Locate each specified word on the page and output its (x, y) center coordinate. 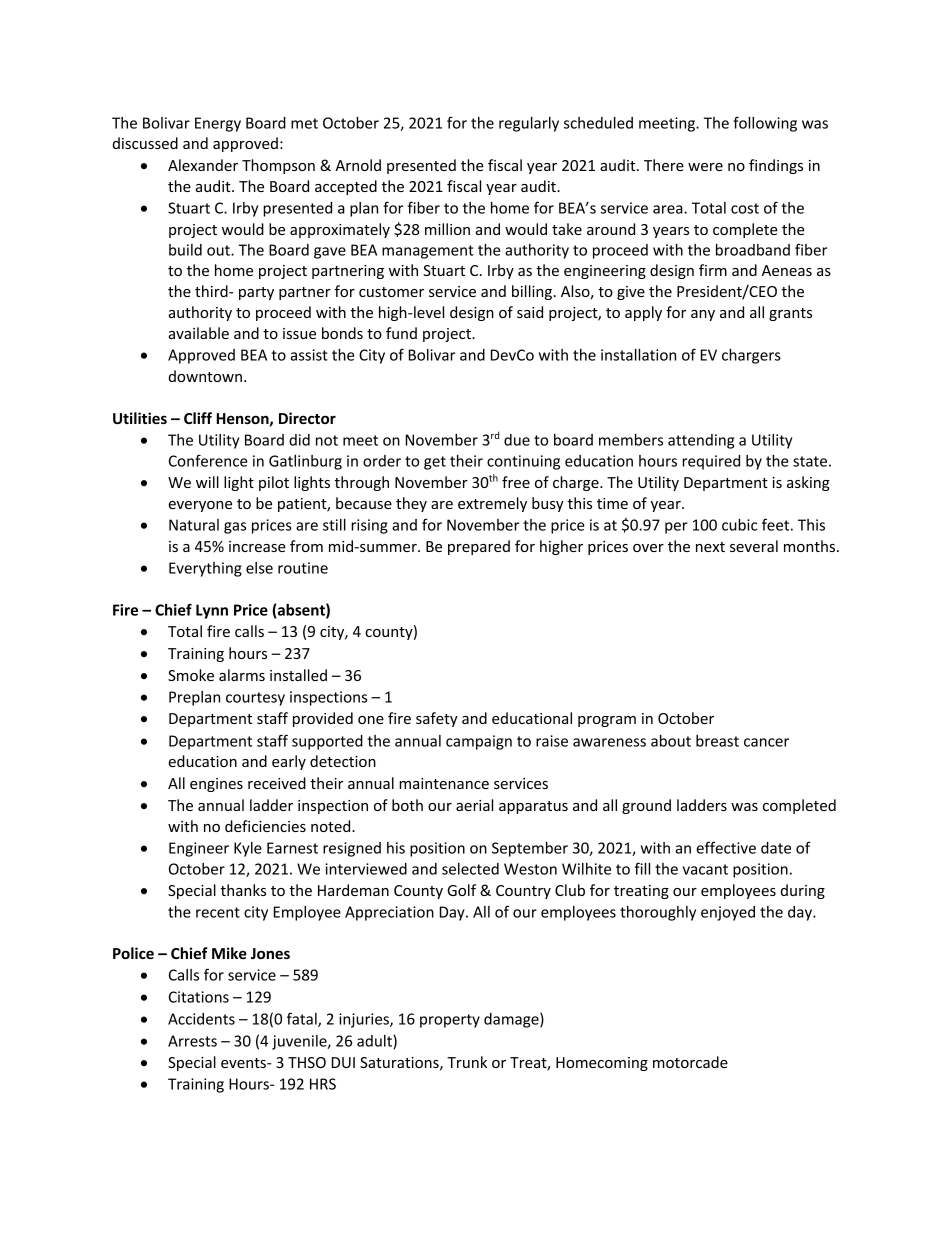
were (705, 167)
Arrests (192, 1041)
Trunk (467, 1062)
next (710, 547)
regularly (529, 124)
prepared (479, 547)
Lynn (212, 611)
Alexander (203, 165)
